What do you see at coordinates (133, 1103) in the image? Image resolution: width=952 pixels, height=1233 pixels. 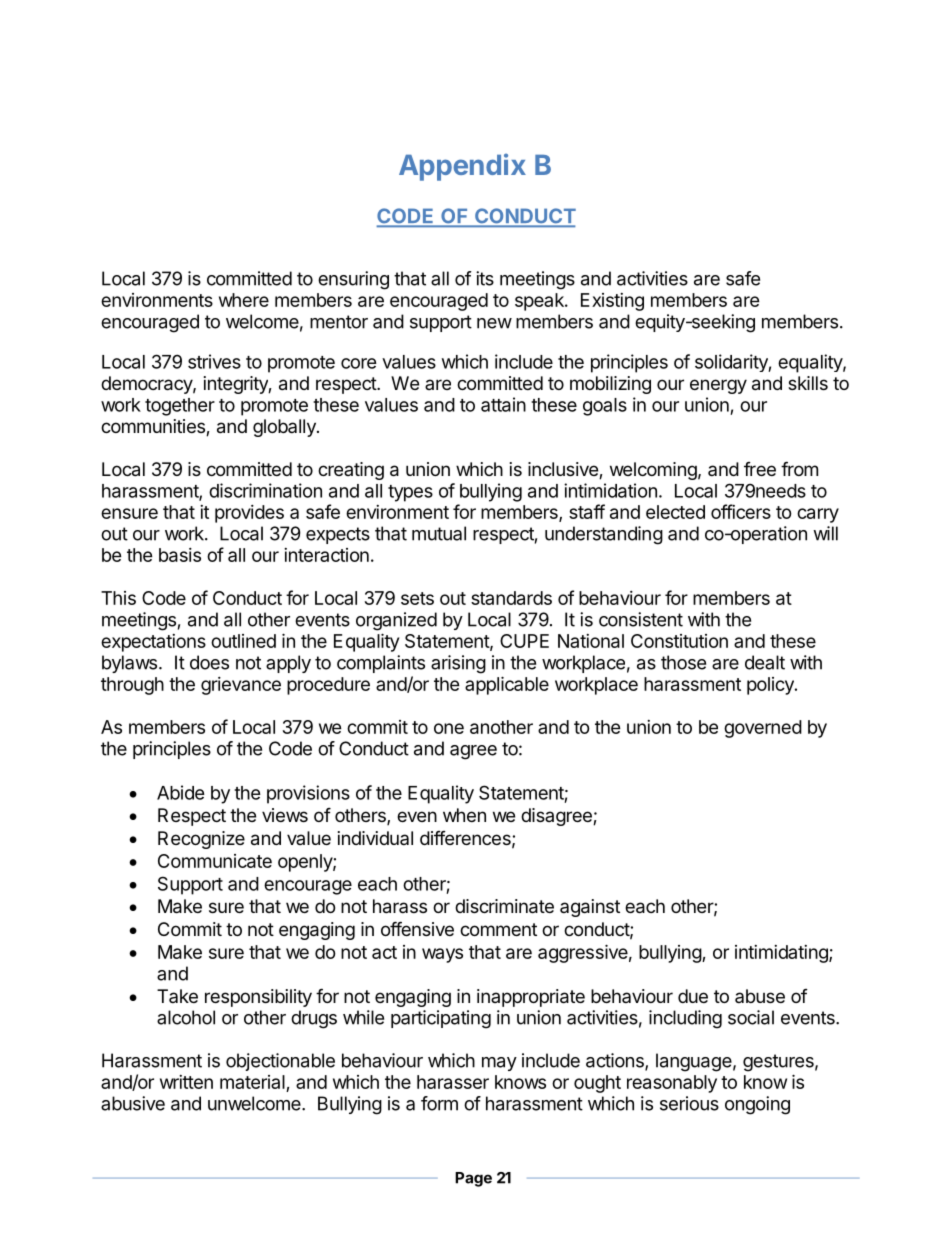 I see `abusive` at bounding box center [133, 1103].
